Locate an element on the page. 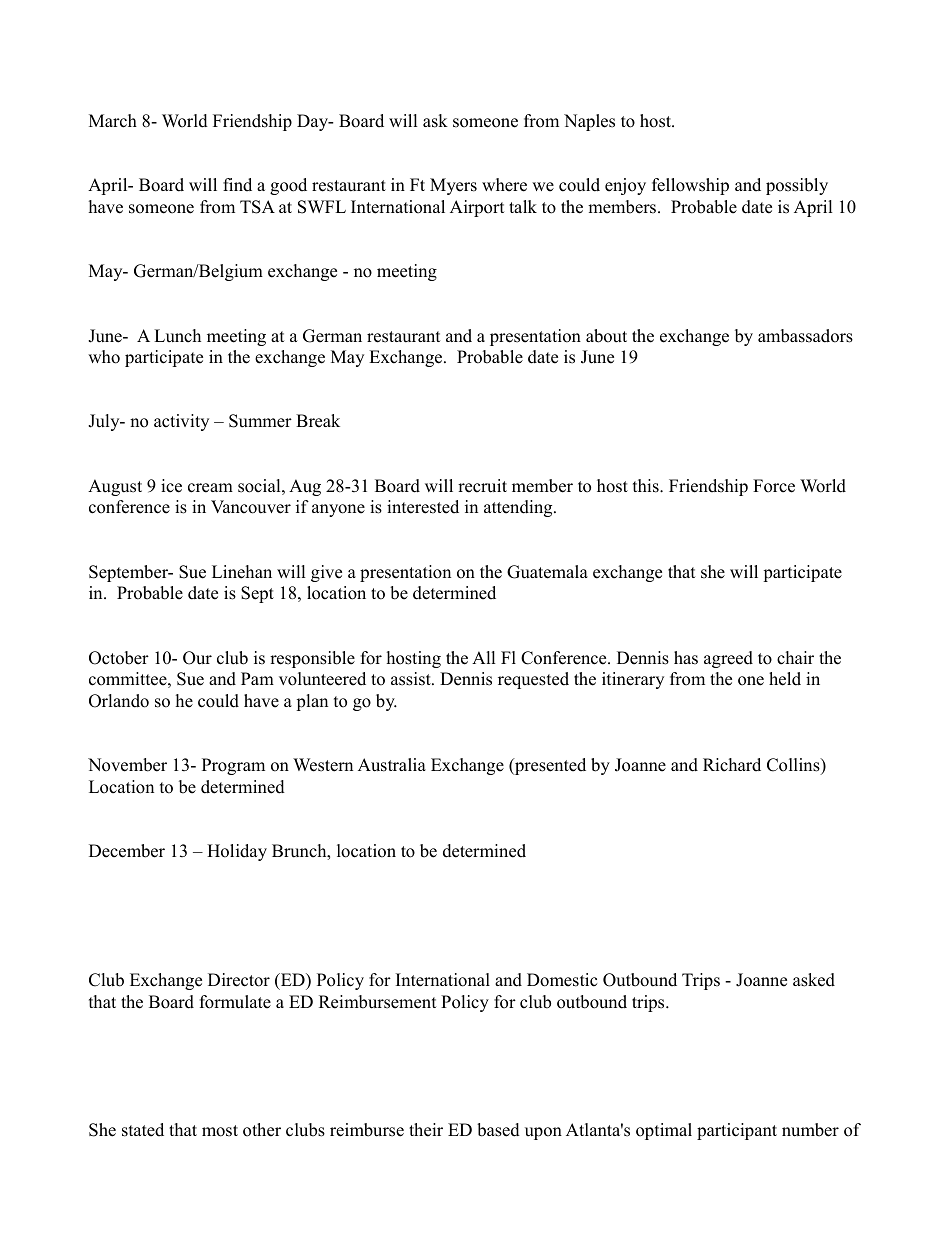  interested is located at coordinates (423, 507).
